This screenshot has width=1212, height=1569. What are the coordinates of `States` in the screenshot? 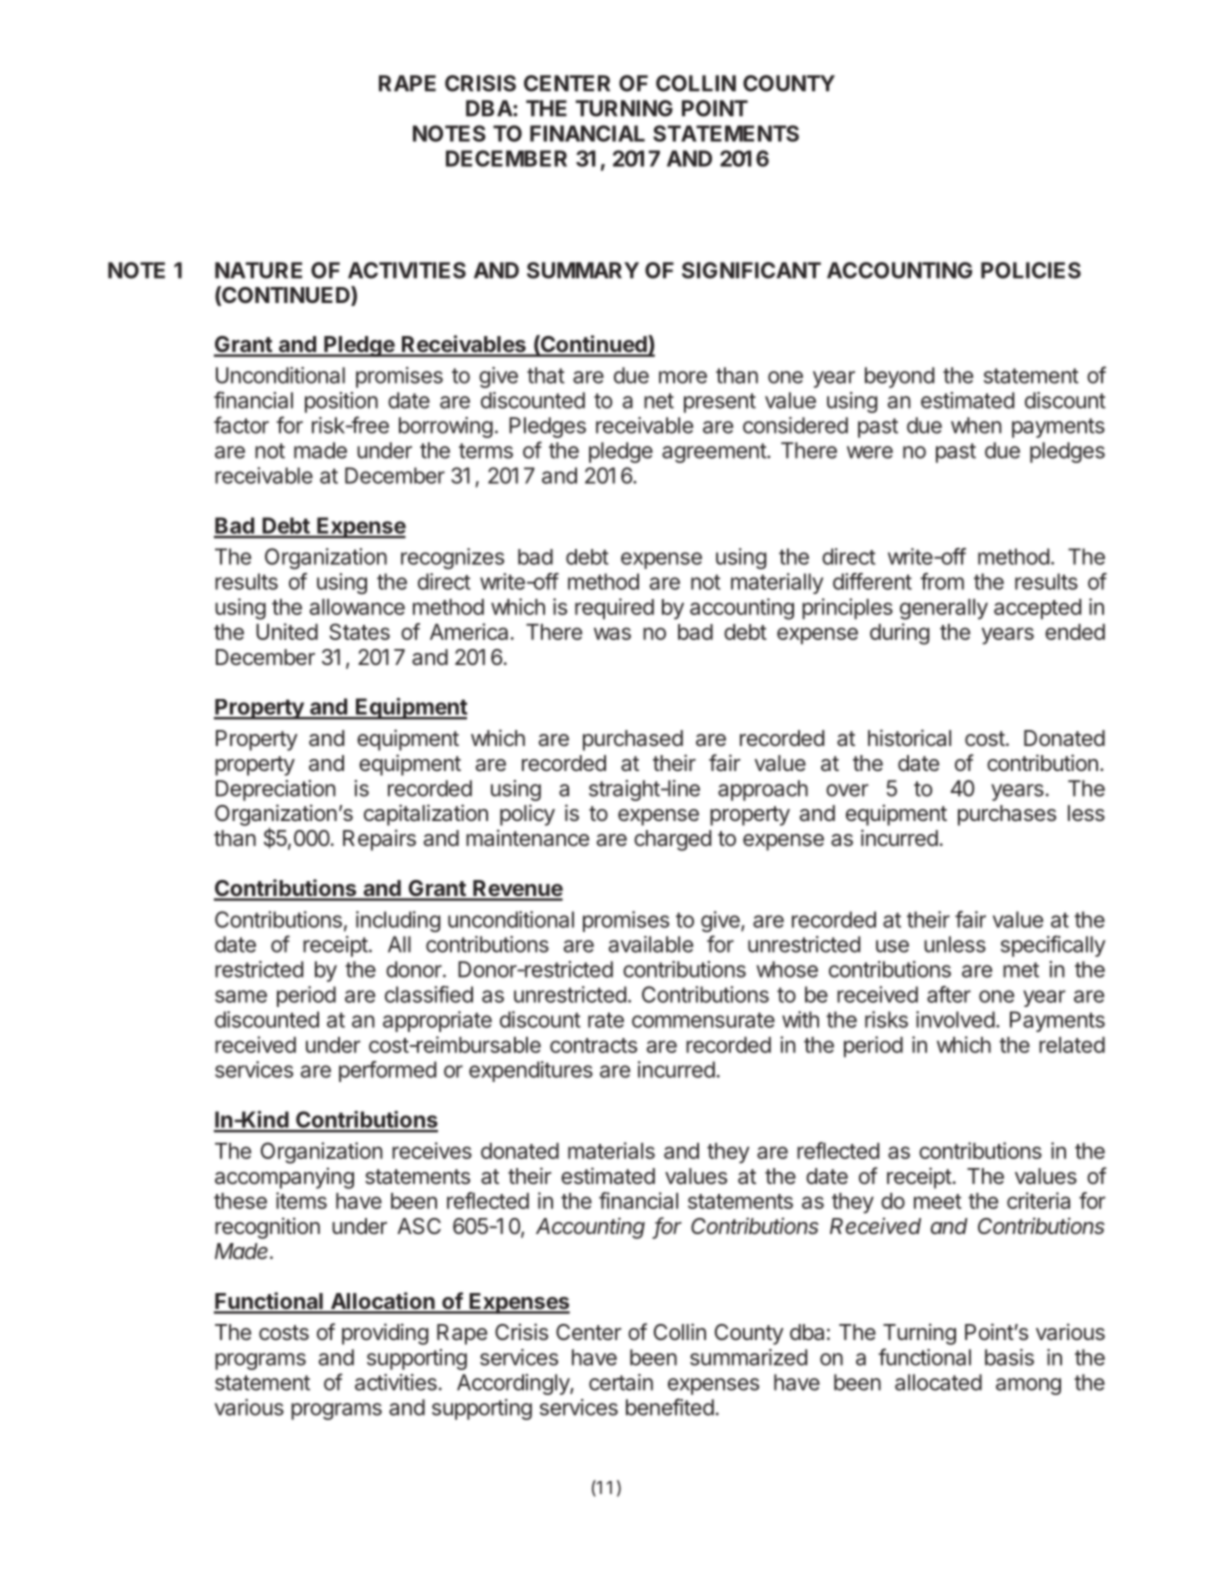 It's located at (359, 631).
